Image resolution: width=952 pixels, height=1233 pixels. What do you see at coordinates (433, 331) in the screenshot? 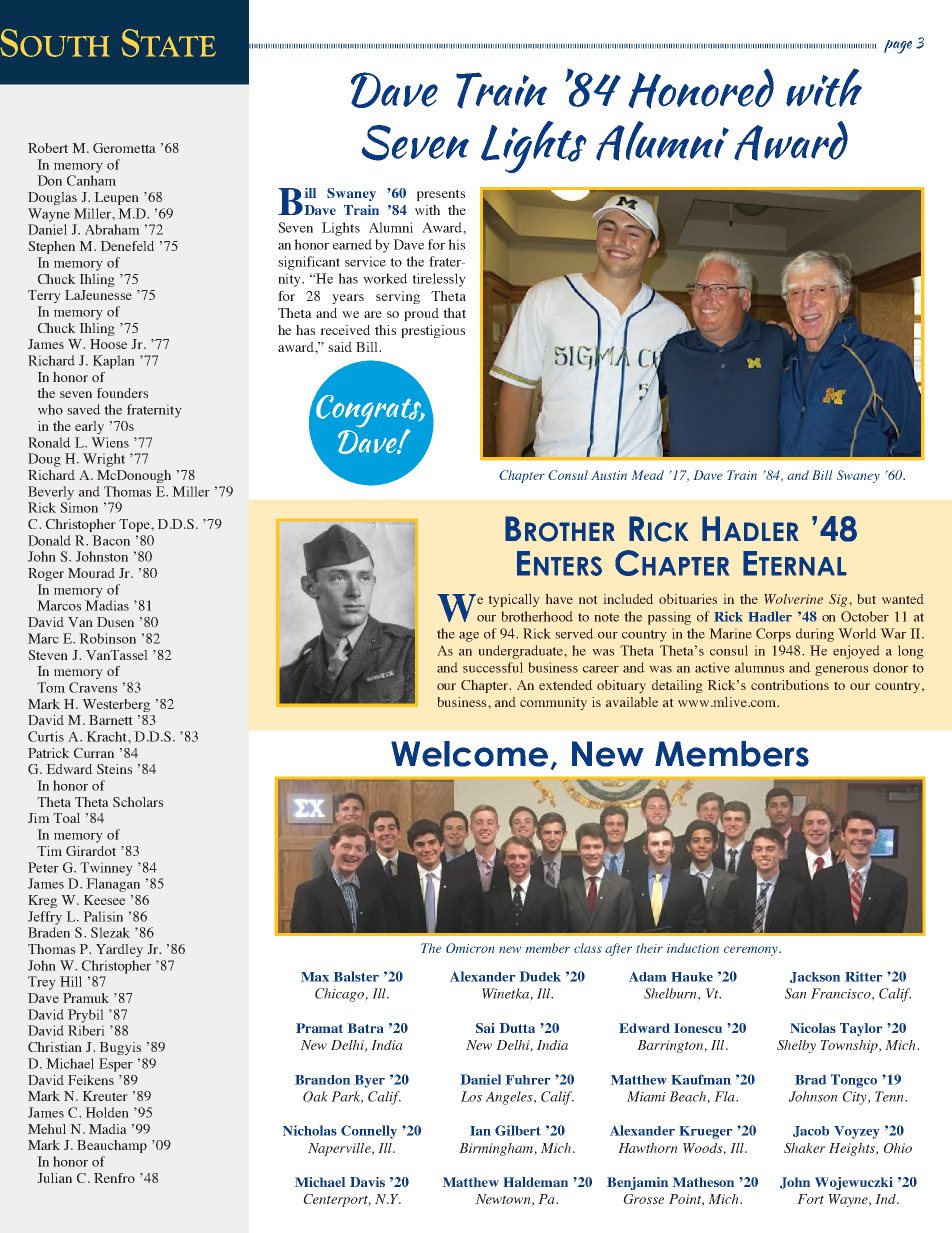
I see `prestigious` at bounding box center [433, 331].
